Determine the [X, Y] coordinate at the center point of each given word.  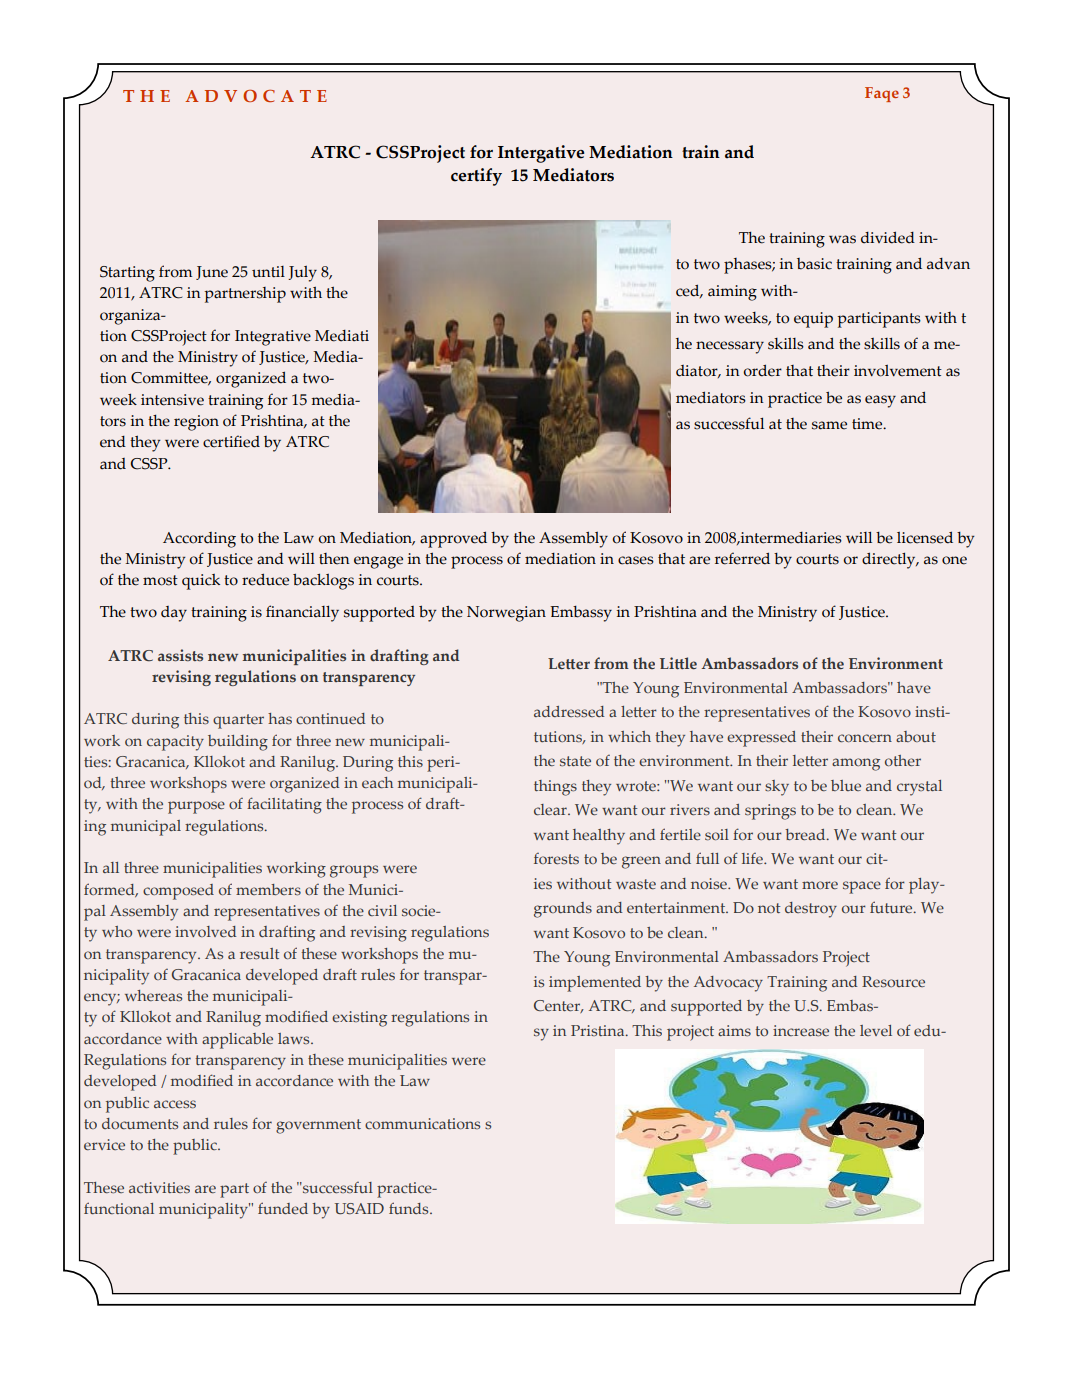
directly [890, 560]
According [199, 540]
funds [410, 1208]
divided [888, 237]
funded [283, 1208]
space [862, 887]
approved [453, 539]
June [212, 273]
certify [476, 177]
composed [178, 892]
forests [556, 859]
